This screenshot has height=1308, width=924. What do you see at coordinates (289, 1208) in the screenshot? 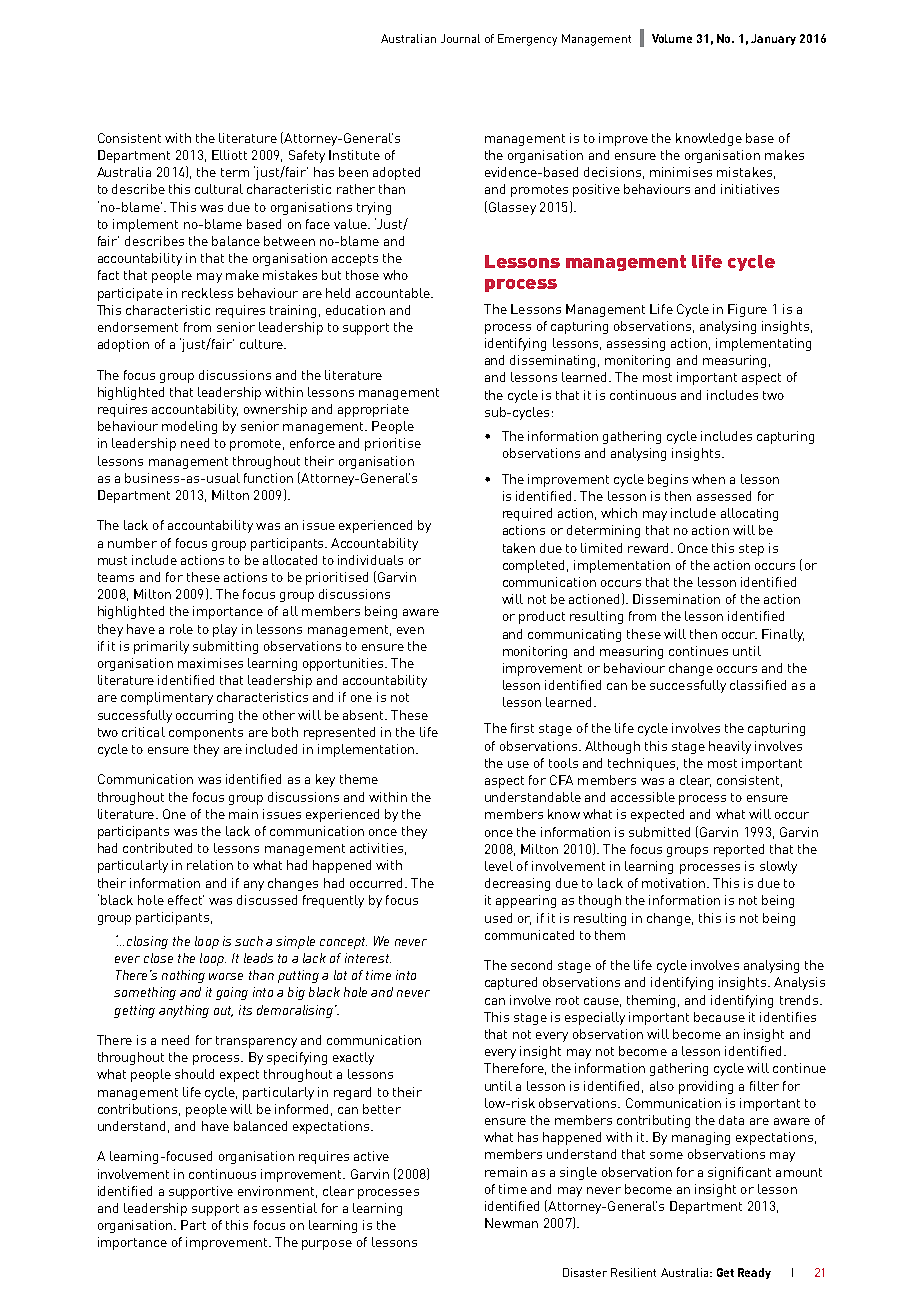
I see `essential` at bounding box center [289, 1208].
